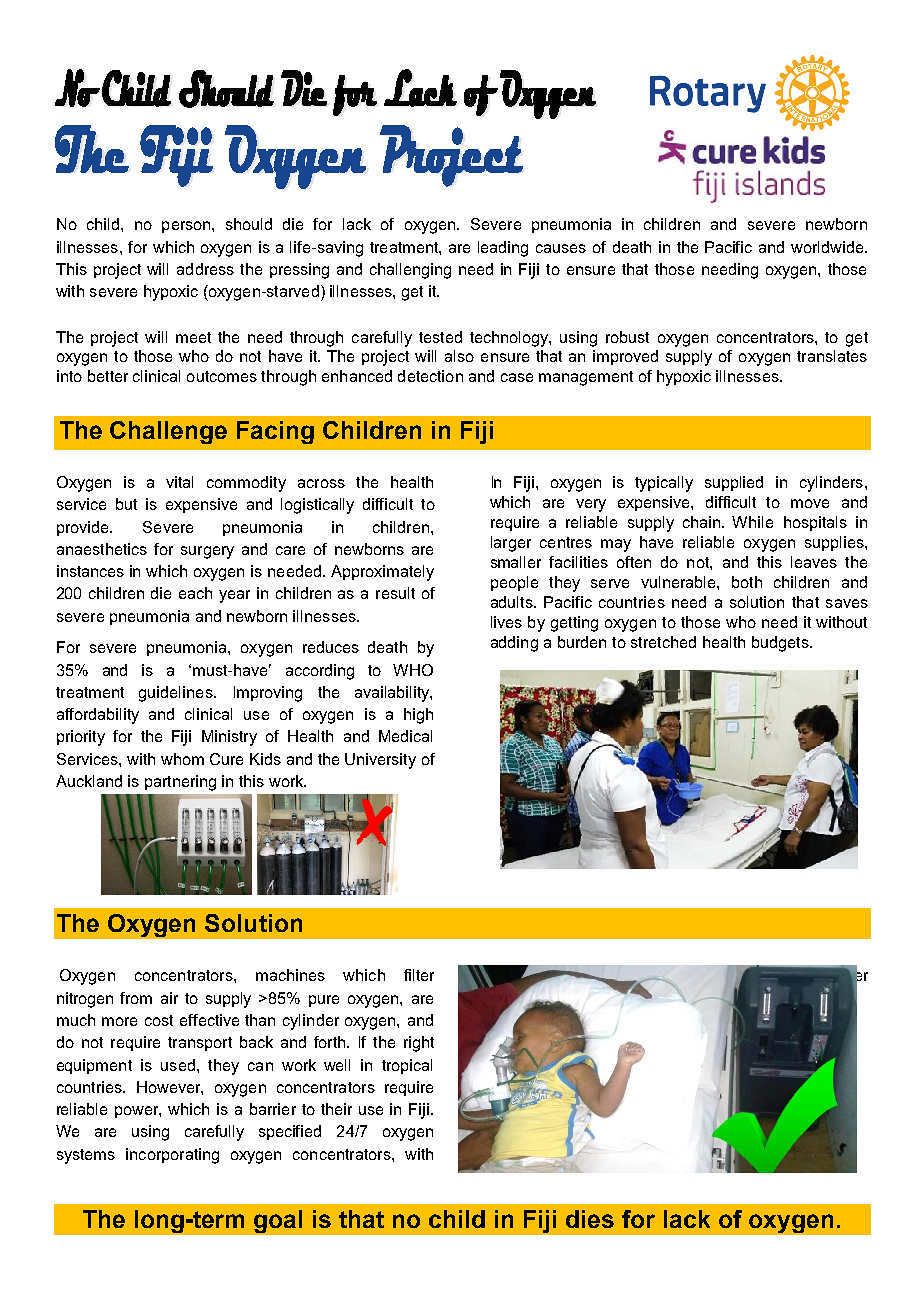 Image resolution: width=924 pixels, height=1308 pixels. What do you see at coordinates (172, 1156) in the screenshot?
I see `incorporating` at bounding box center [172, 1156].
